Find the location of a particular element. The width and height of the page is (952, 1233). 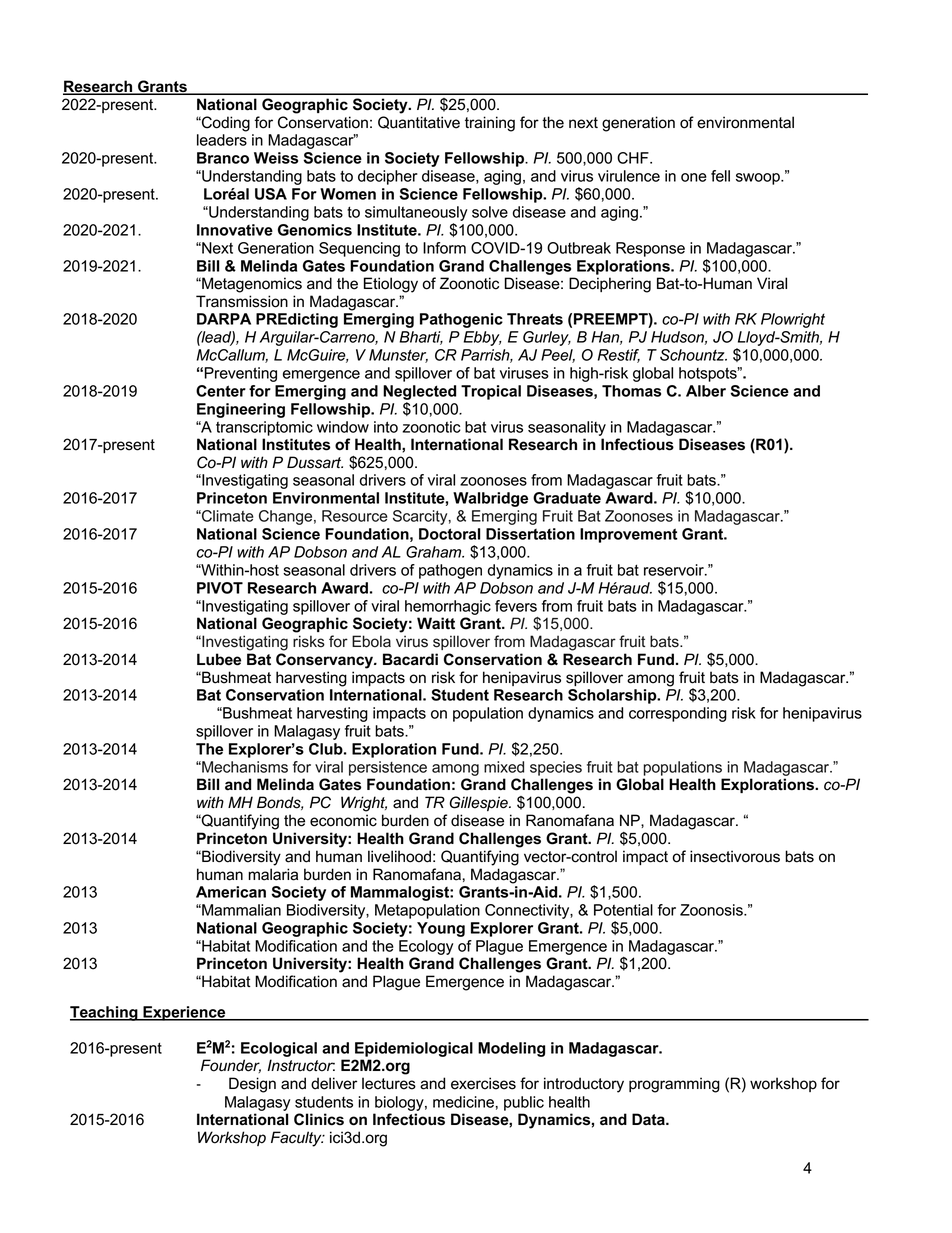

American is located at coordinates (231, 892).
